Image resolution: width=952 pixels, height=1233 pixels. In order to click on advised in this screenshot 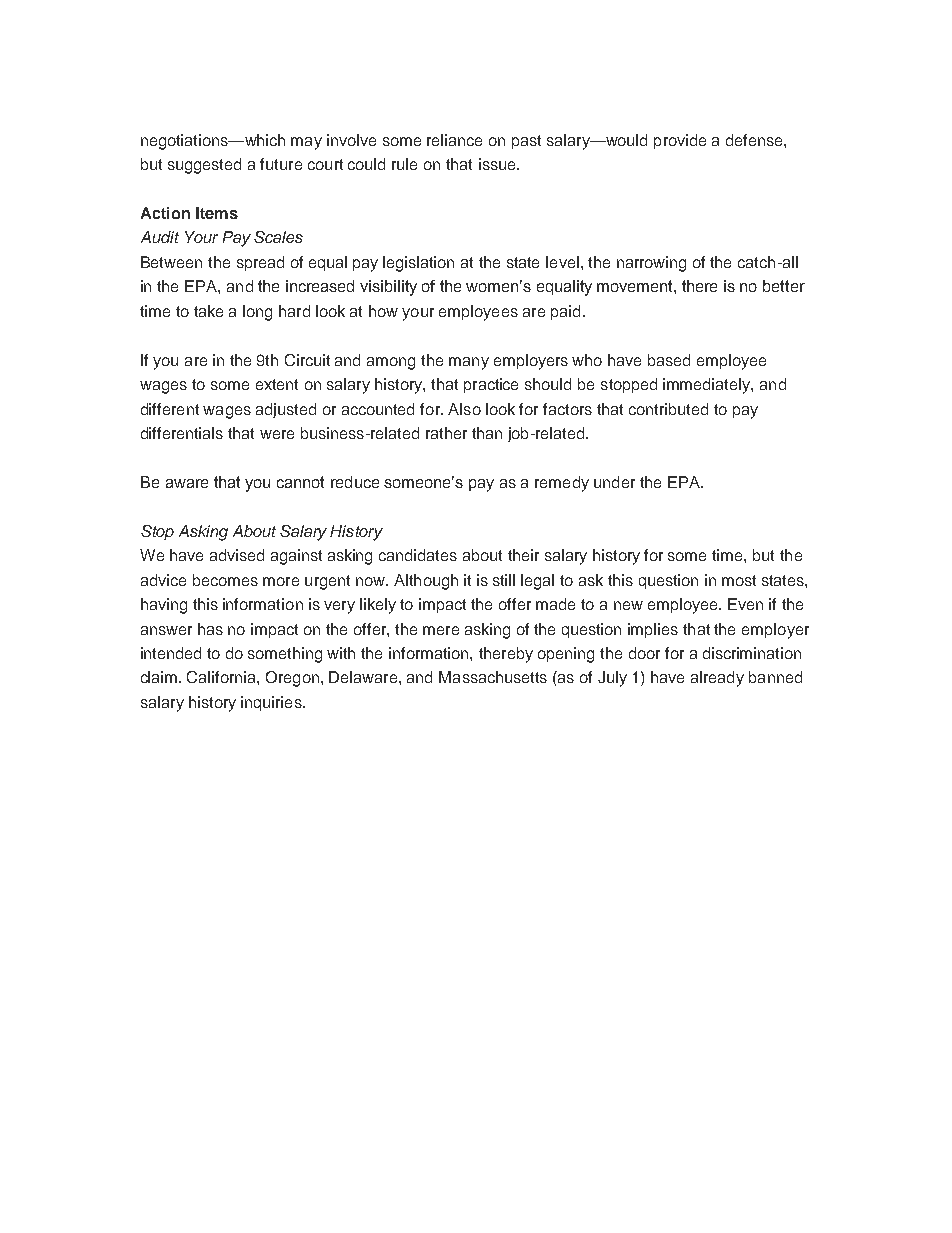, I will do `click(237, 555)`.
